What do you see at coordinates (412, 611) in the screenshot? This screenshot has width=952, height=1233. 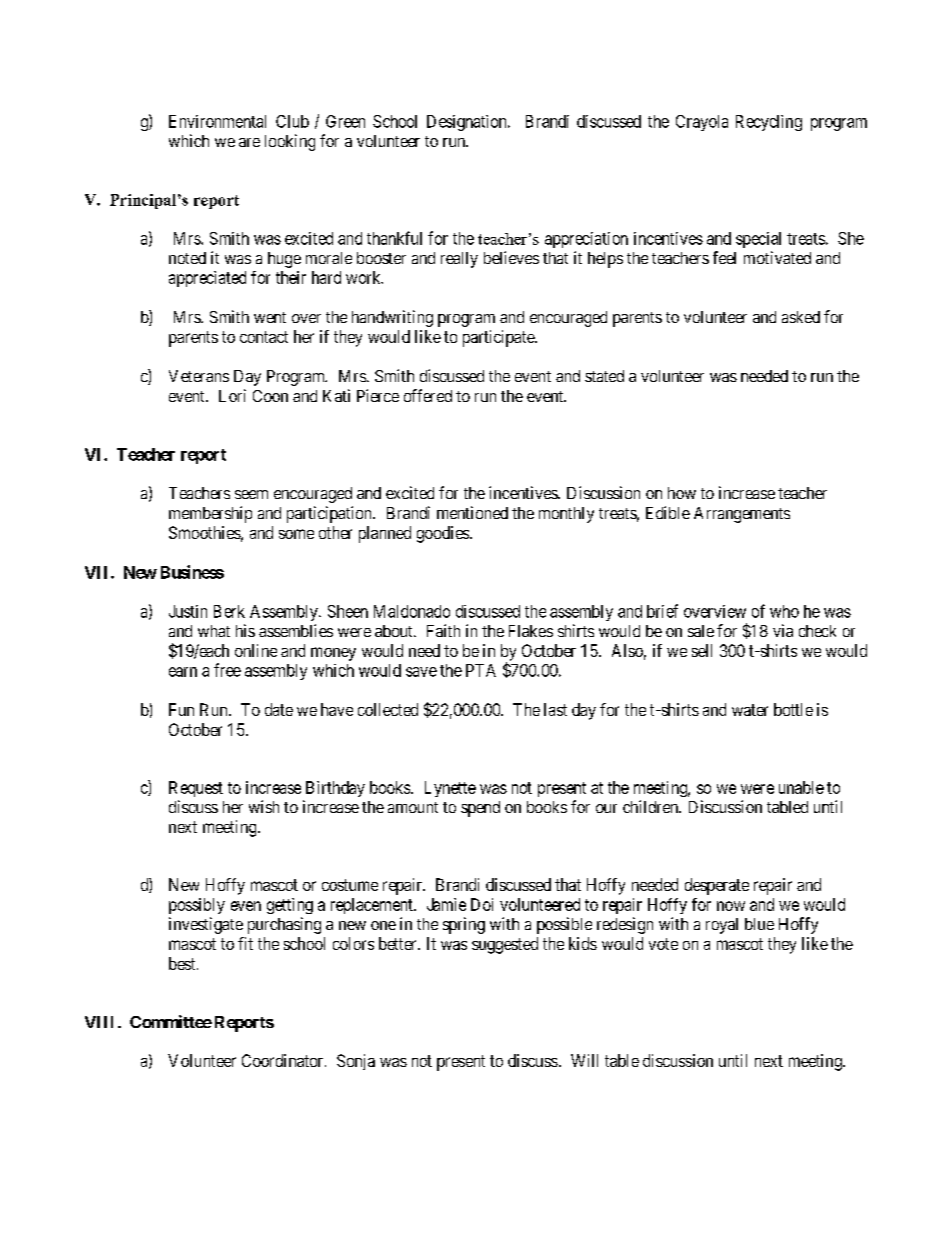 I see `Maldonado` at bounding box center [412, 611].
